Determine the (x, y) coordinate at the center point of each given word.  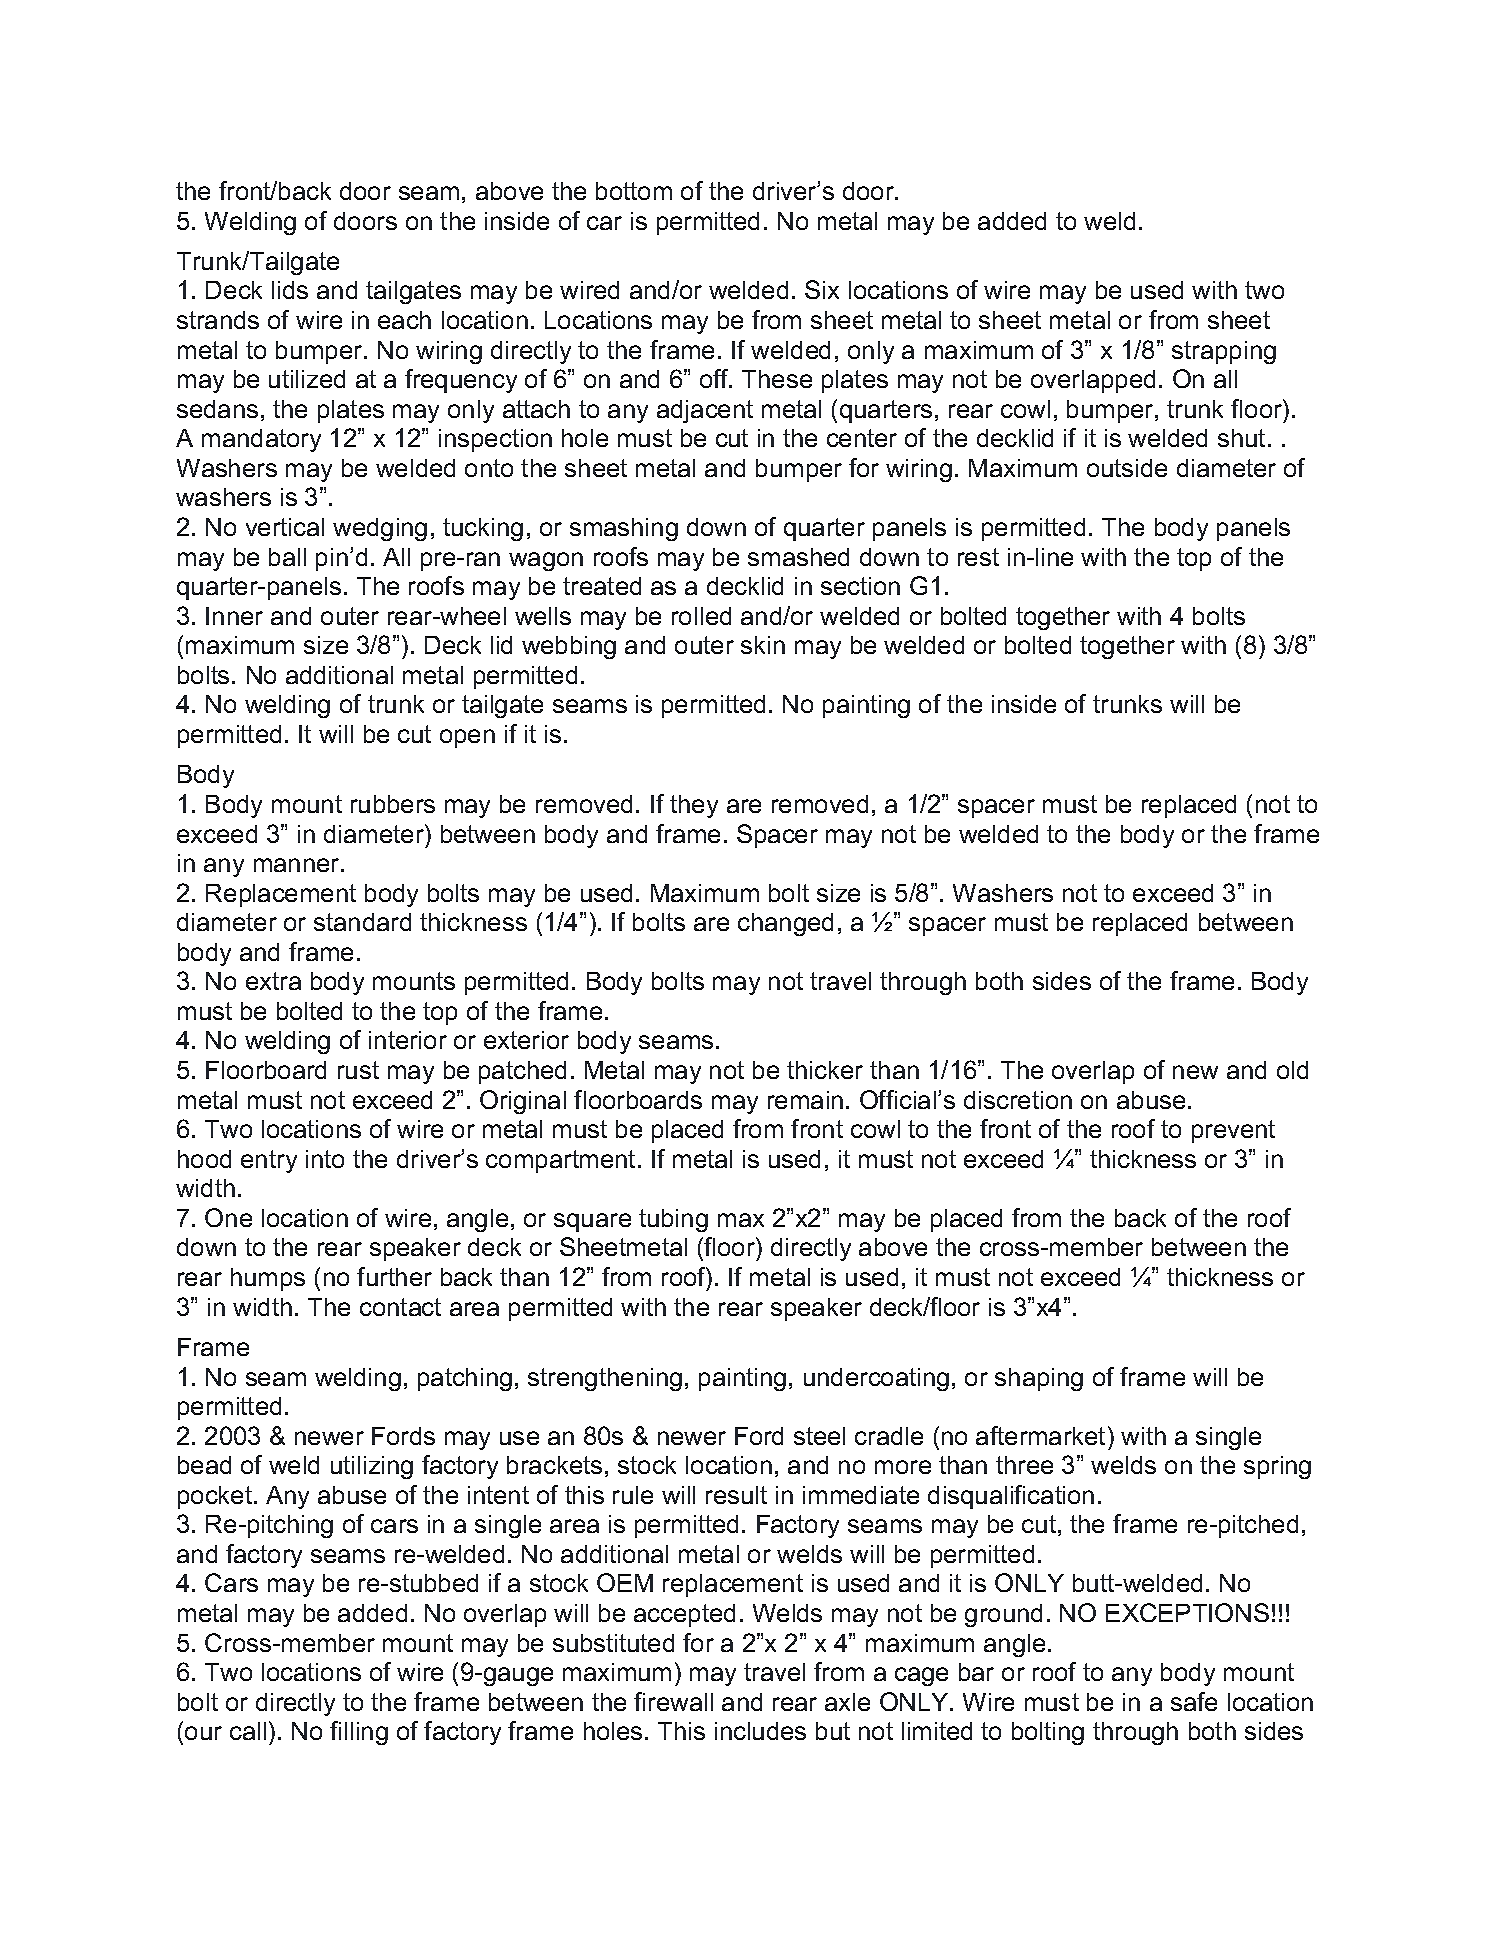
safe (1194, 1701)
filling (359, 1733)
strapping (1224, 352)
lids (290, 290)
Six (822, 289)
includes (760, 1731)
